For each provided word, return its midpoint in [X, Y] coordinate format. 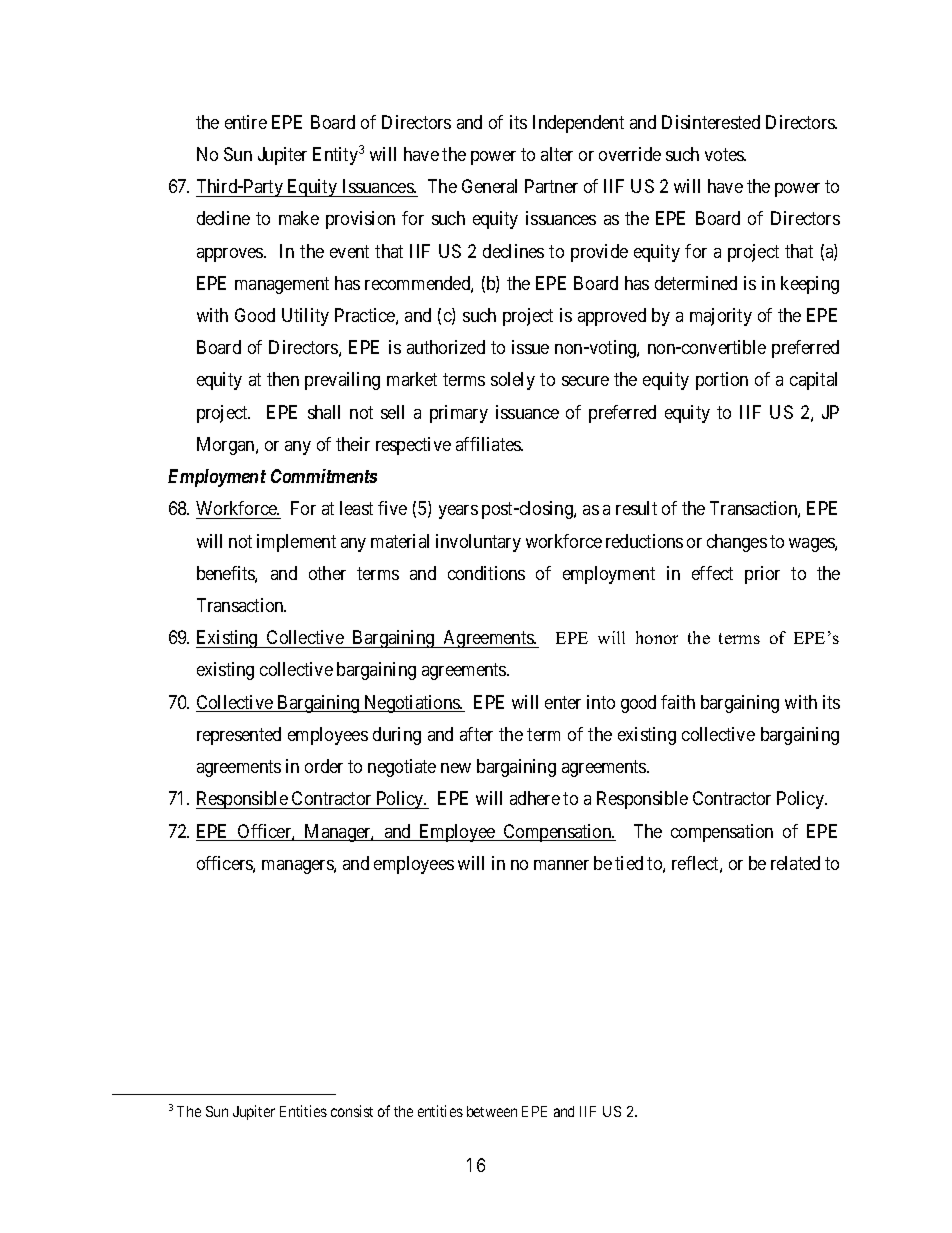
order [324, 766]
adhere [535, 798]
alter [557, 154]
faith [678, 702]
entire [246, 122]
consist [352, 1111]
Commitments [324, 476]
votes [725, 154]
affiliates [489, 444]
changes [737, 543]
